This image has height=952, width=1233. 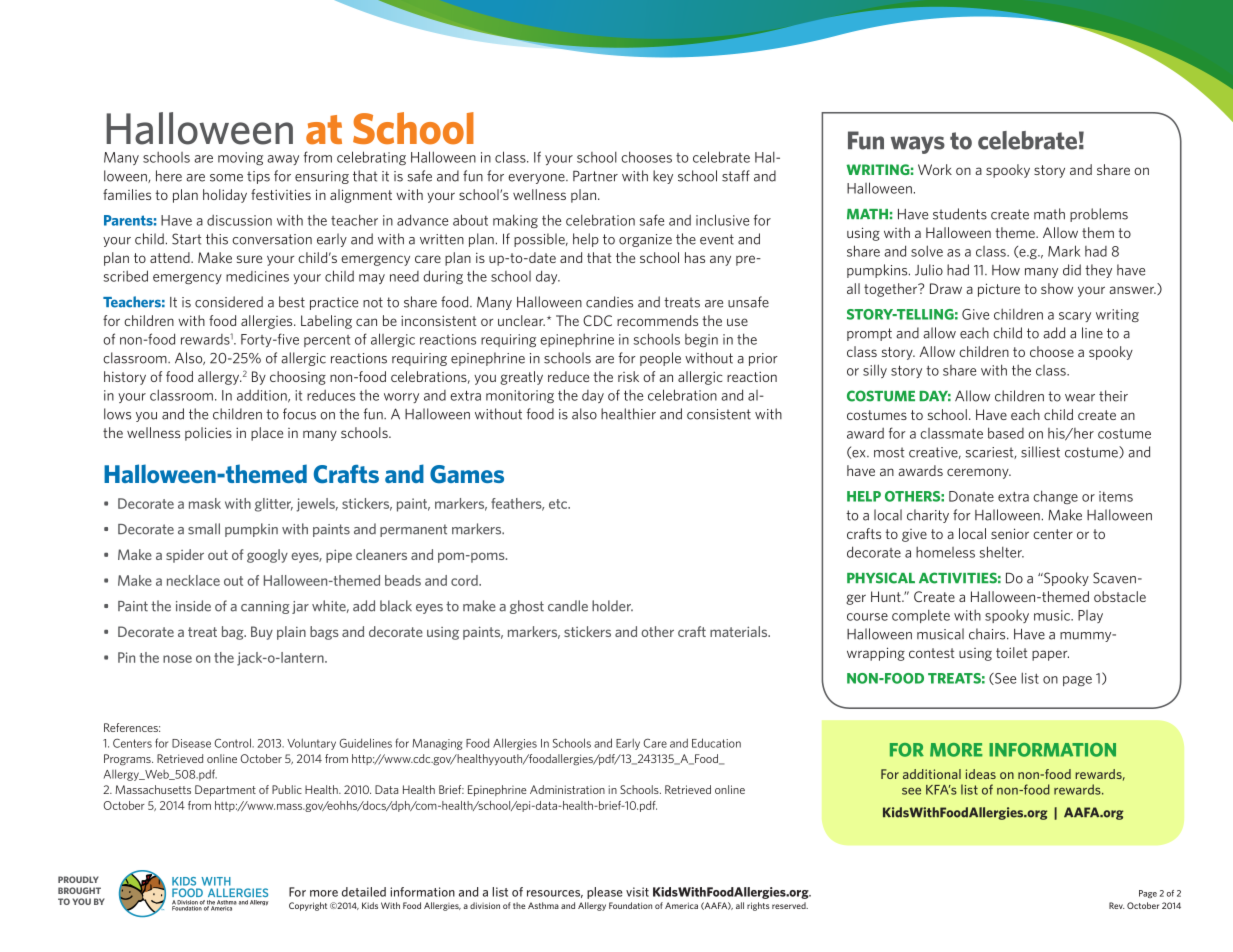 I want to click on Education, so click(x=716, y=743).
